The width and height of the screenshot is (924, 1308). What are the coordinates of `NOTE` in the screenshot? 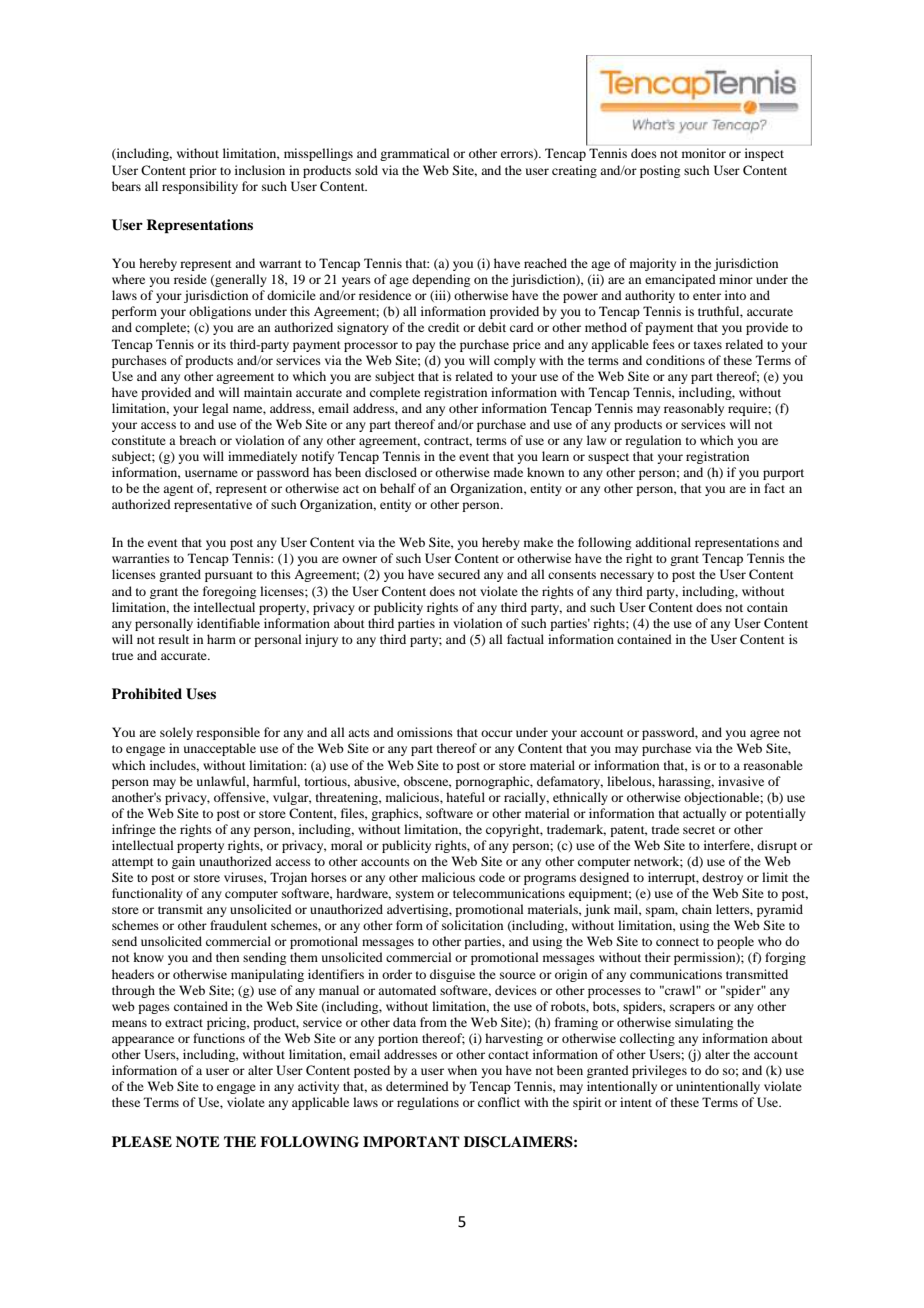 It's located at (198, 1142).
